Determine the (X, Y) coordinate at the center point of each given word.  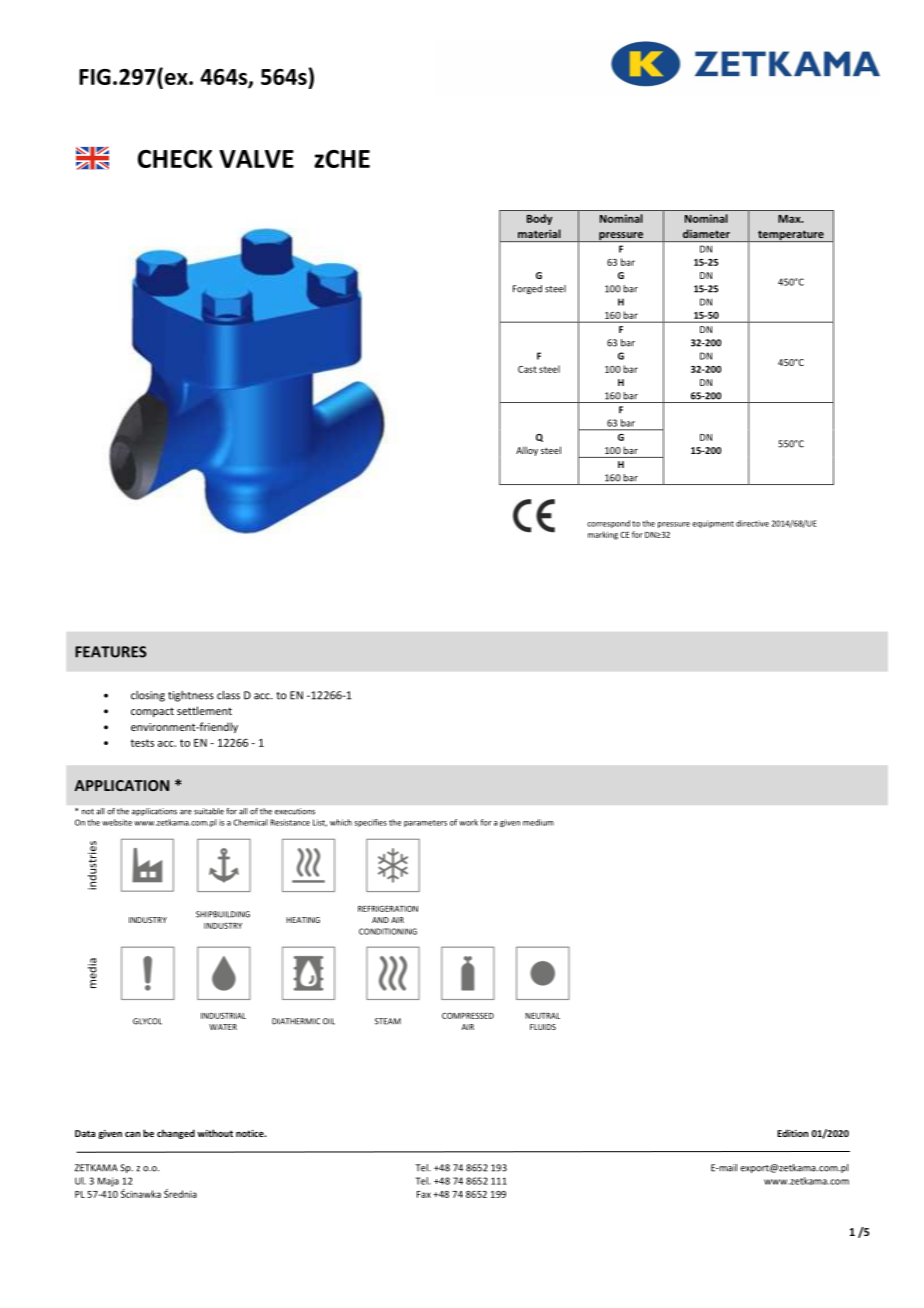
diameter (706, 233)
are (186, 812)
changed (176, 1134)
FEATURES (111, 652)
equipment (713, 524)
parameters (425, 823)
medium (538, 822)
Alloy (527, 451)
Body (539, 219)
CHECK (175, 159)
